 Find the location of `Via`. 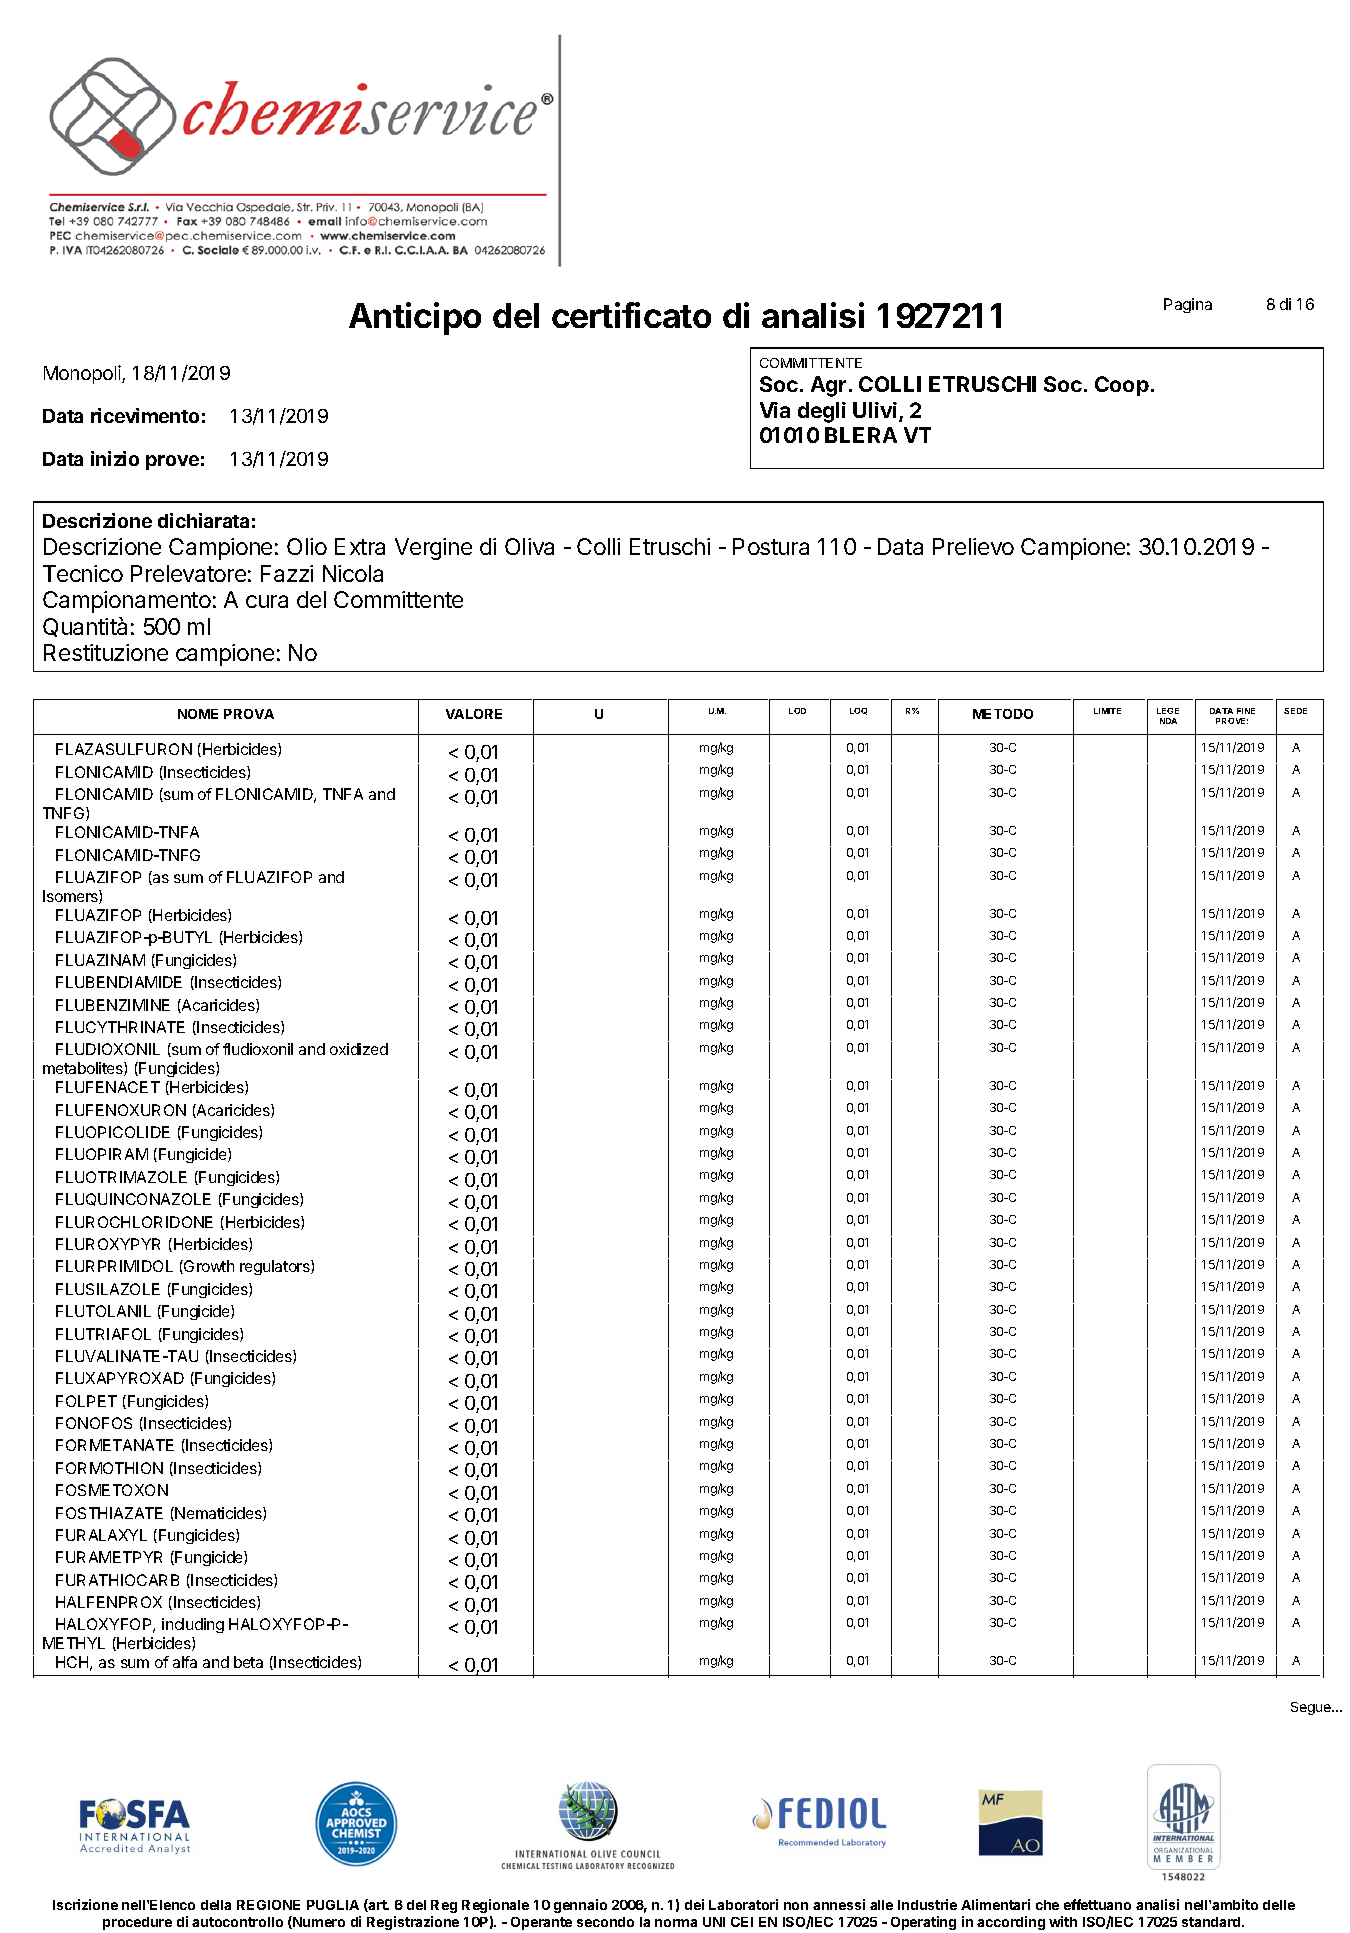

Via is located at coordinates (775, 410).
